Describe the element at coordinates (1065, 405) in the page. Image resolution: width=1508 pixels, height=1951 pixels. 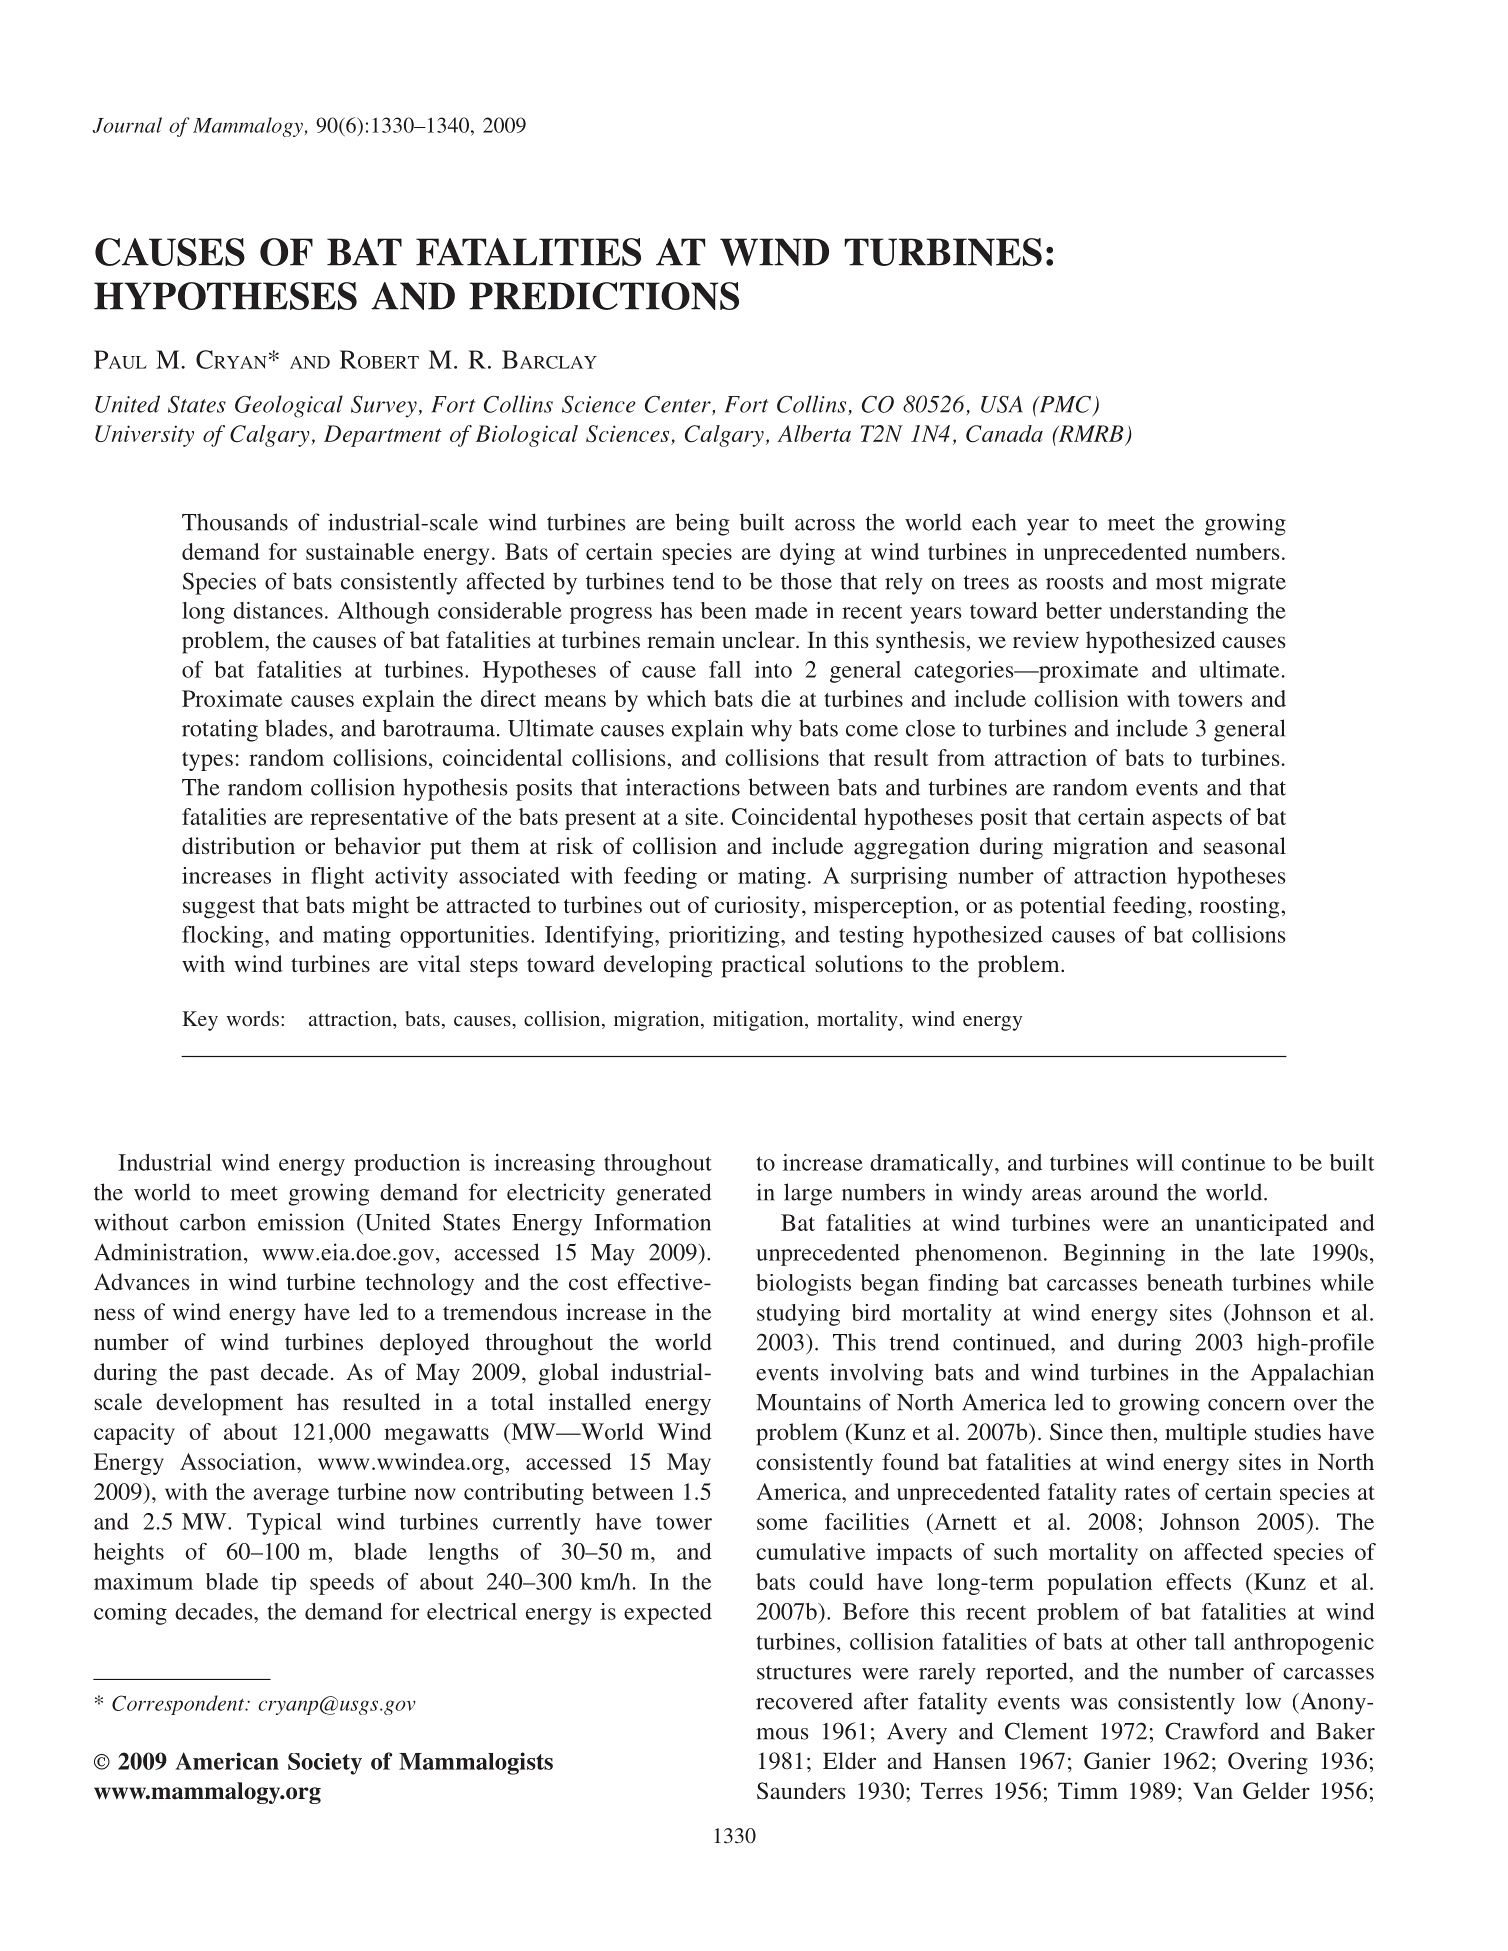
I see `PMC` at that location.
